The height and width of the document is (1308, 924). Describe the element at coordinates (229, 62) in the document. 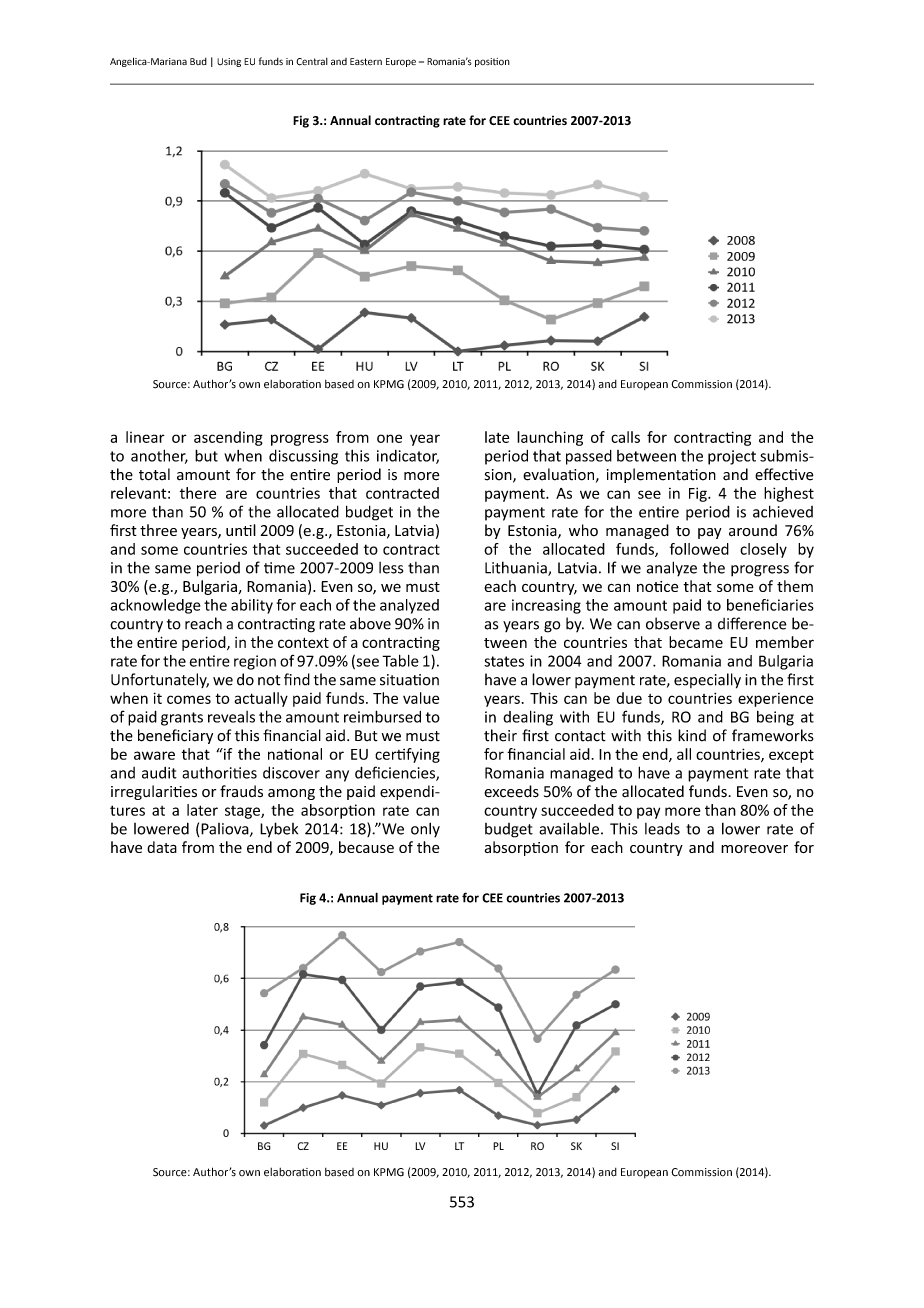

I see `Using` at that location.
